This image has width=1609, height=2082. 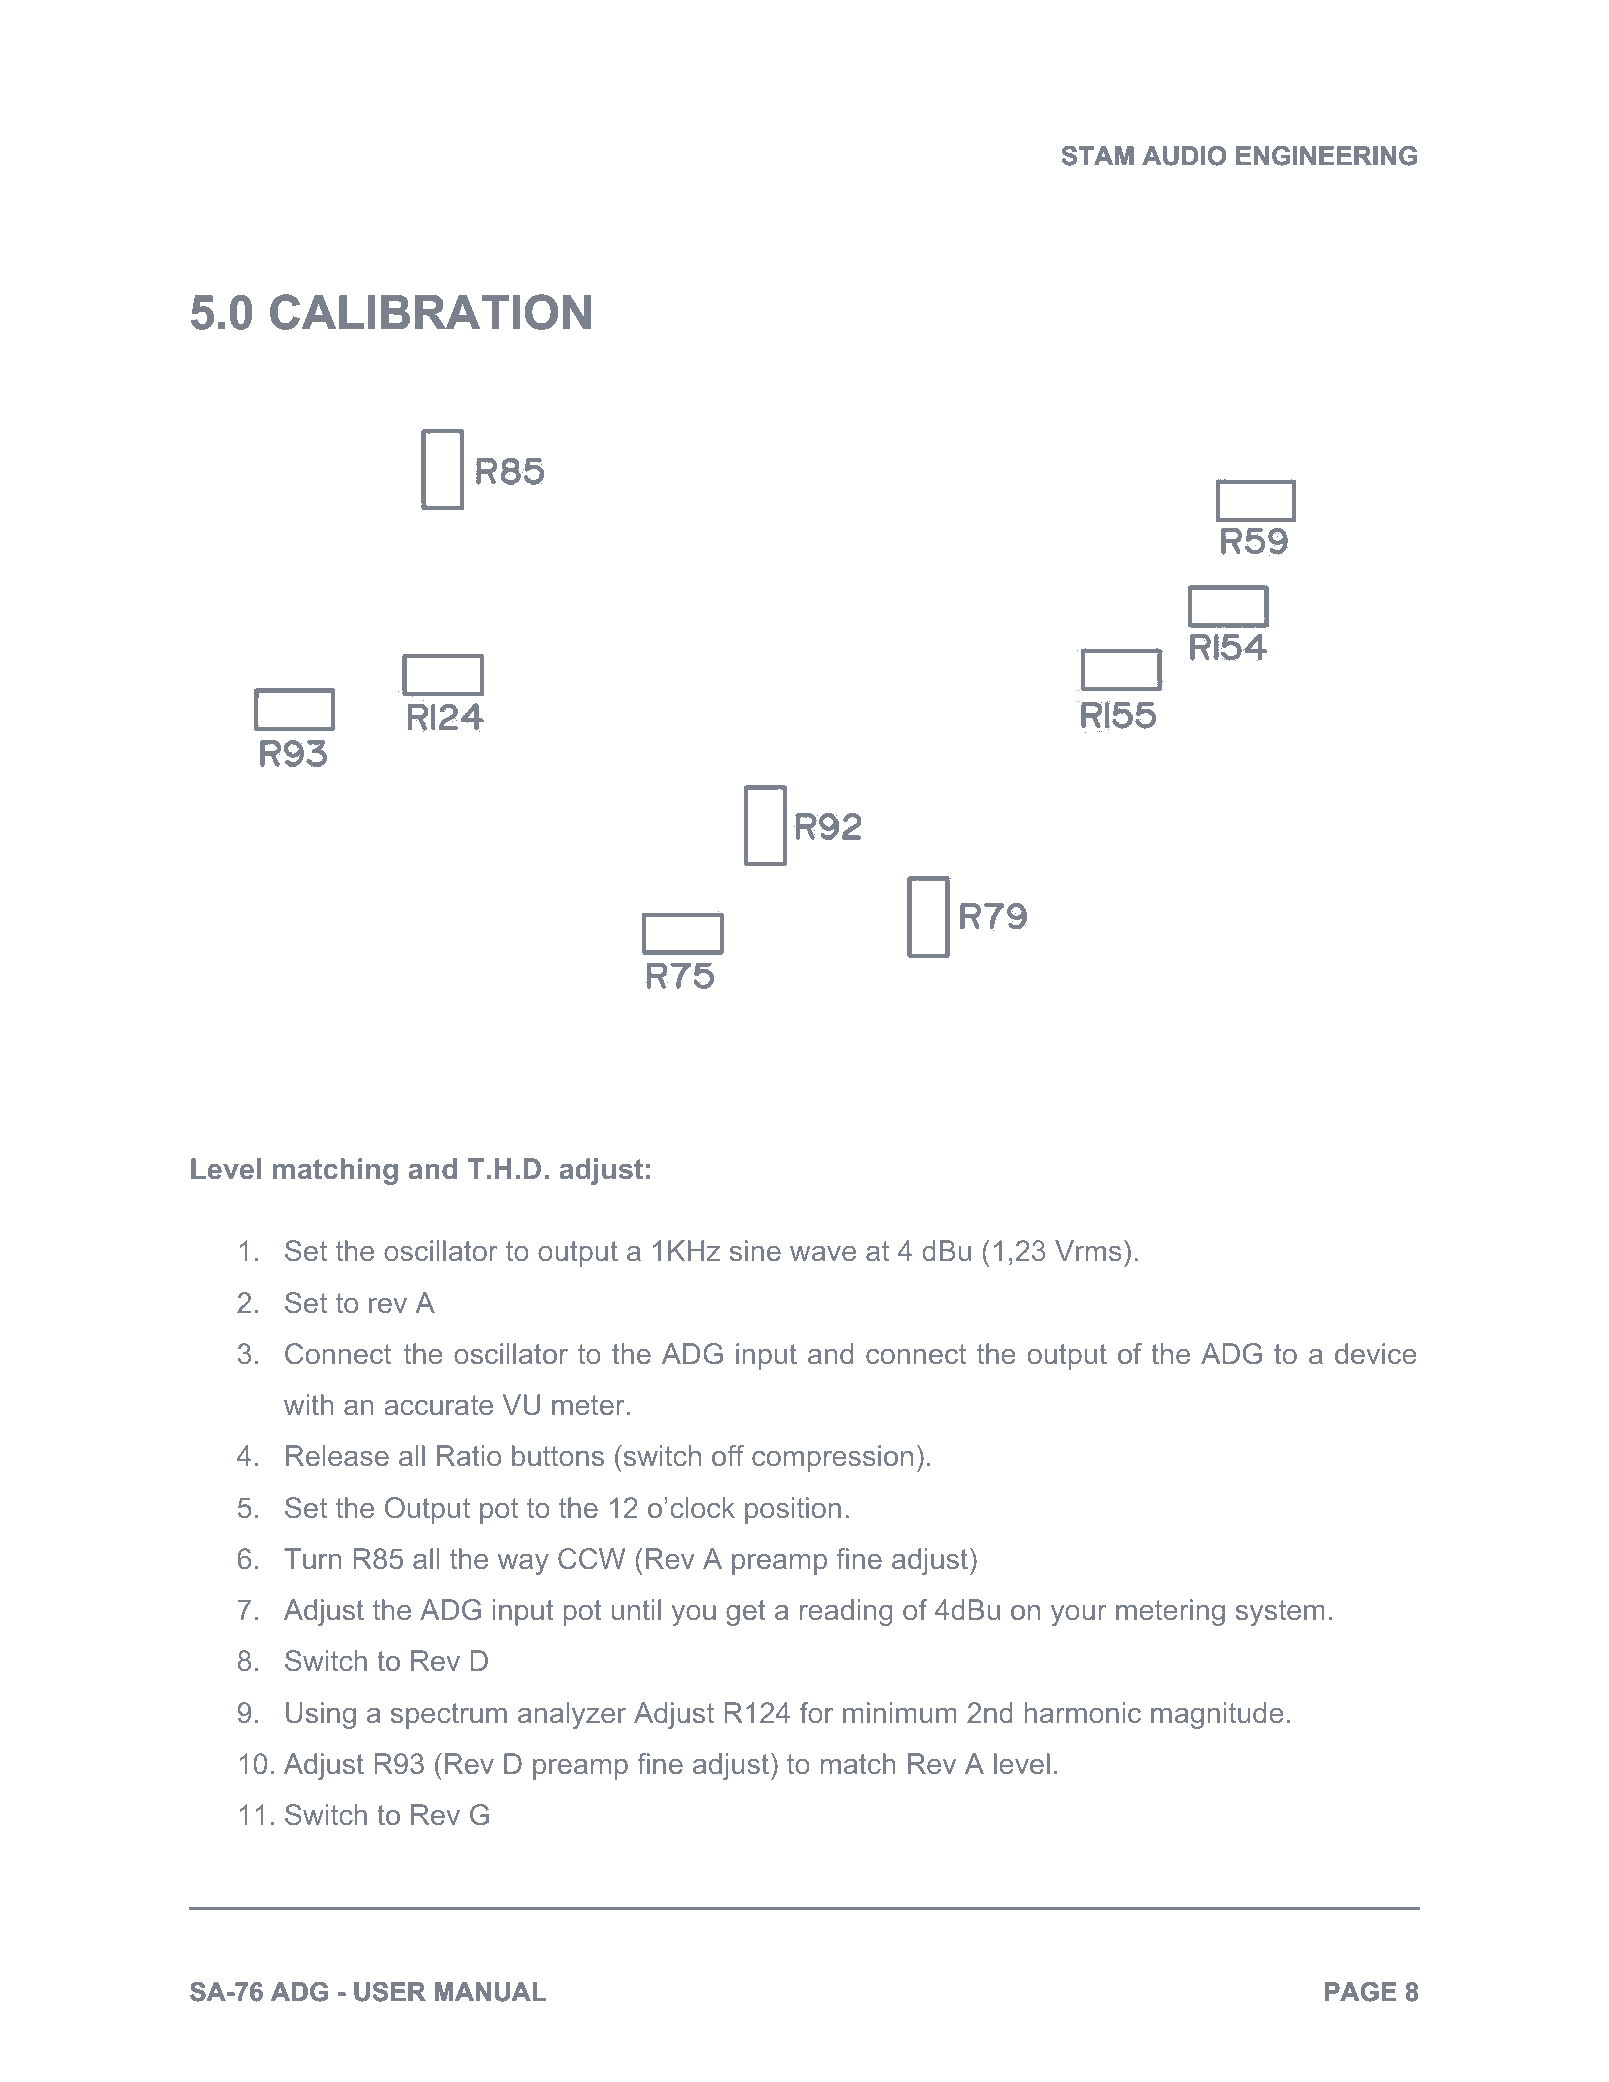 I want to click on PAGE, so click(x=1361, y=1992).
